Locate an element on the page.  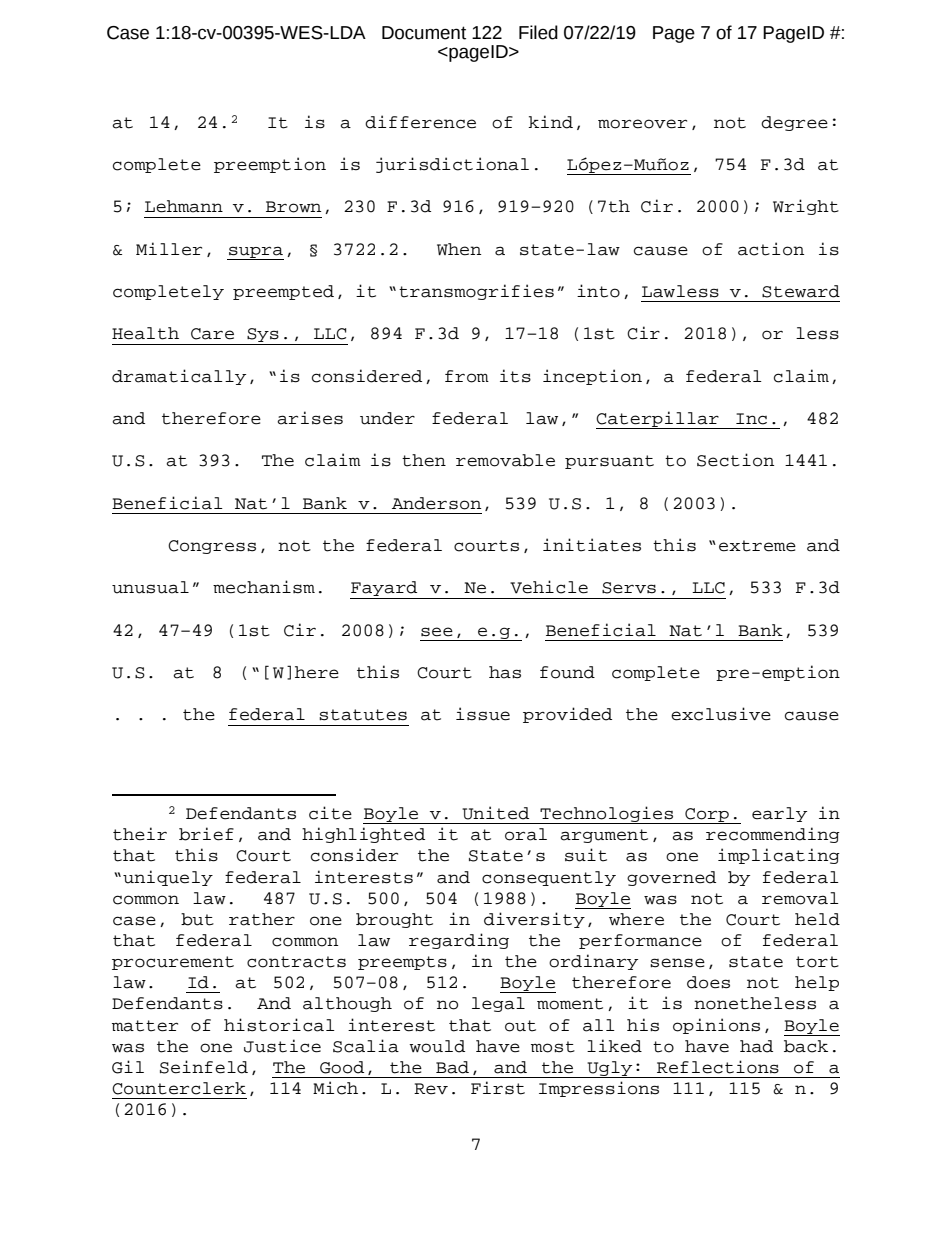
Reflections is located at coordinates (718, 1067).
